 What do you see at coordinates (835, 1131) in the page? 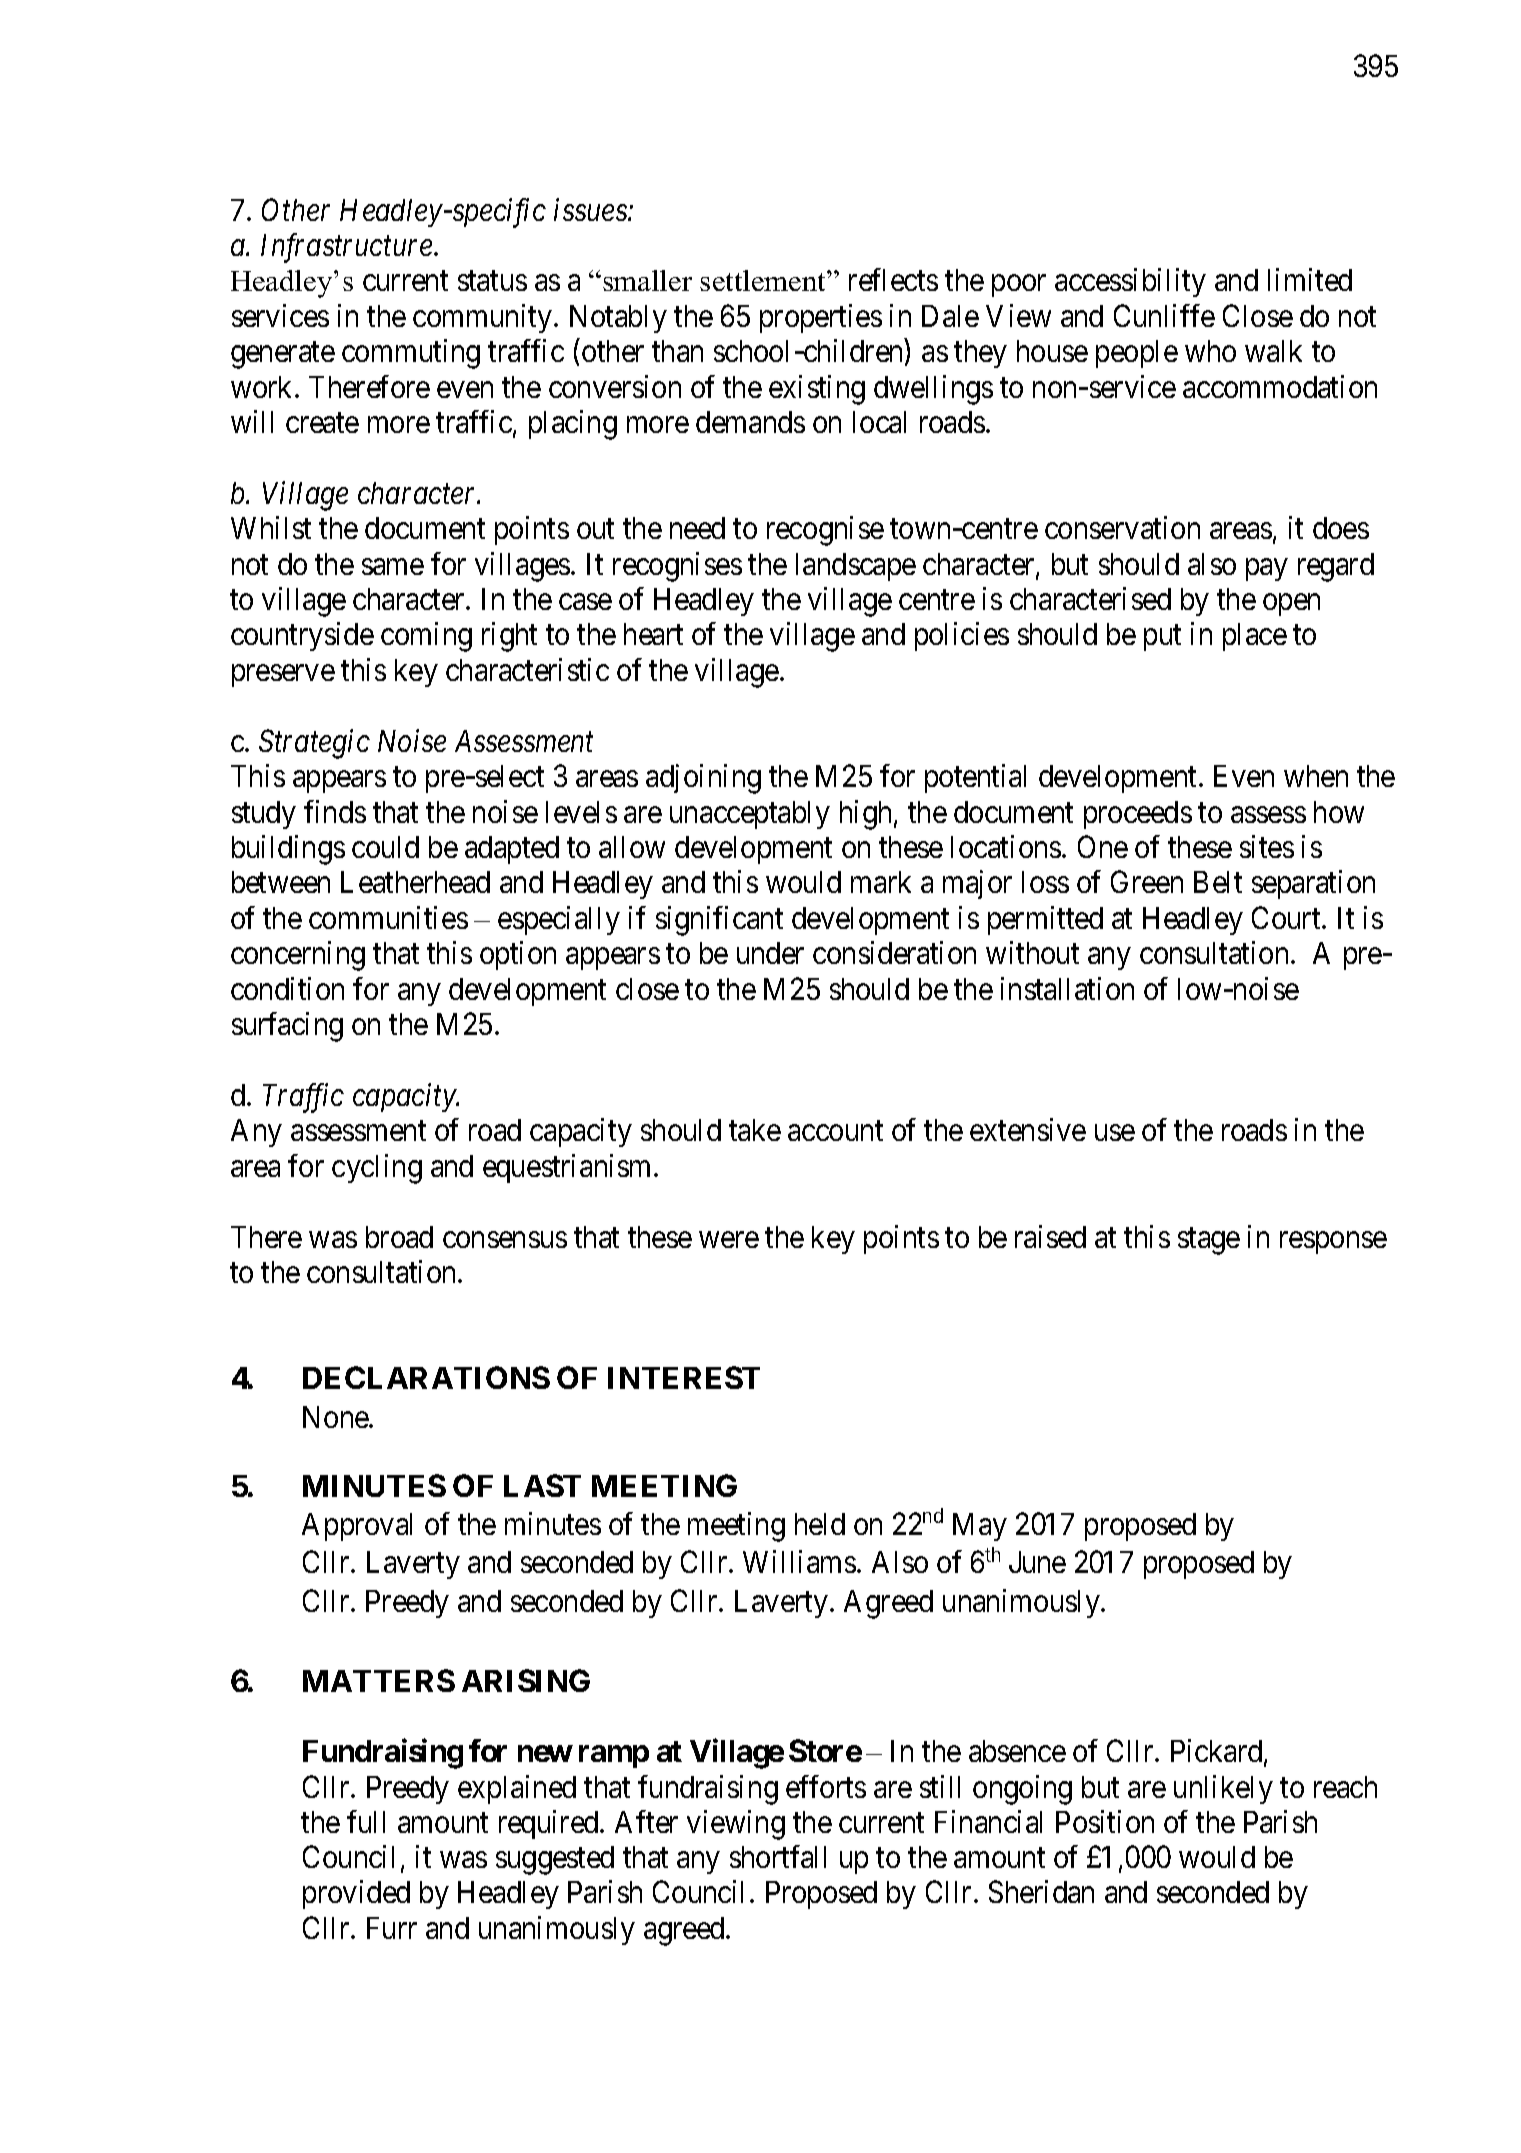
I see `account` at bounding box center [835, 1131].
